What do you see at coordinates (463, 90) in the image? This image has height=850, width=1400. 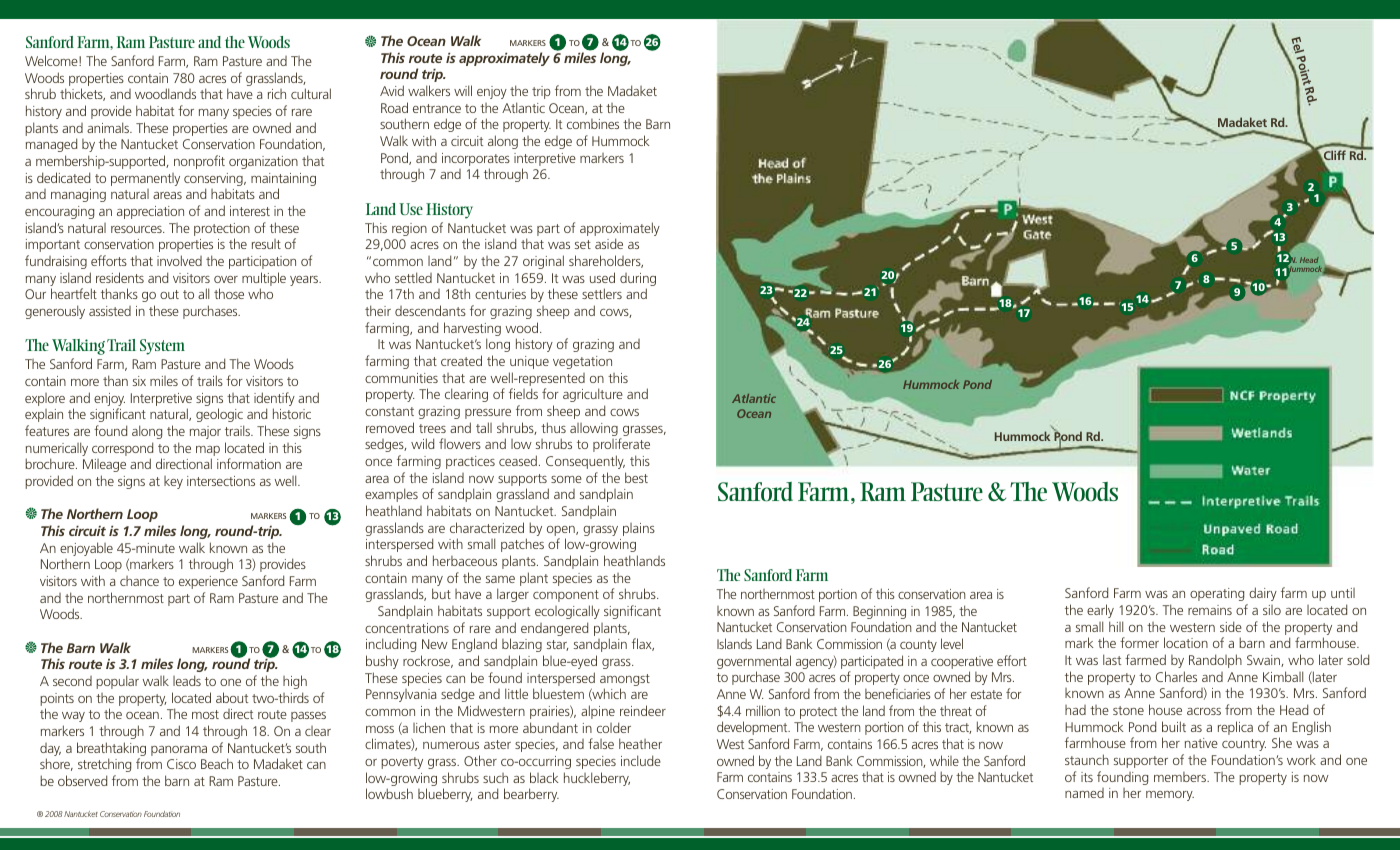 I see `will` at bounding box center [463, 90].
